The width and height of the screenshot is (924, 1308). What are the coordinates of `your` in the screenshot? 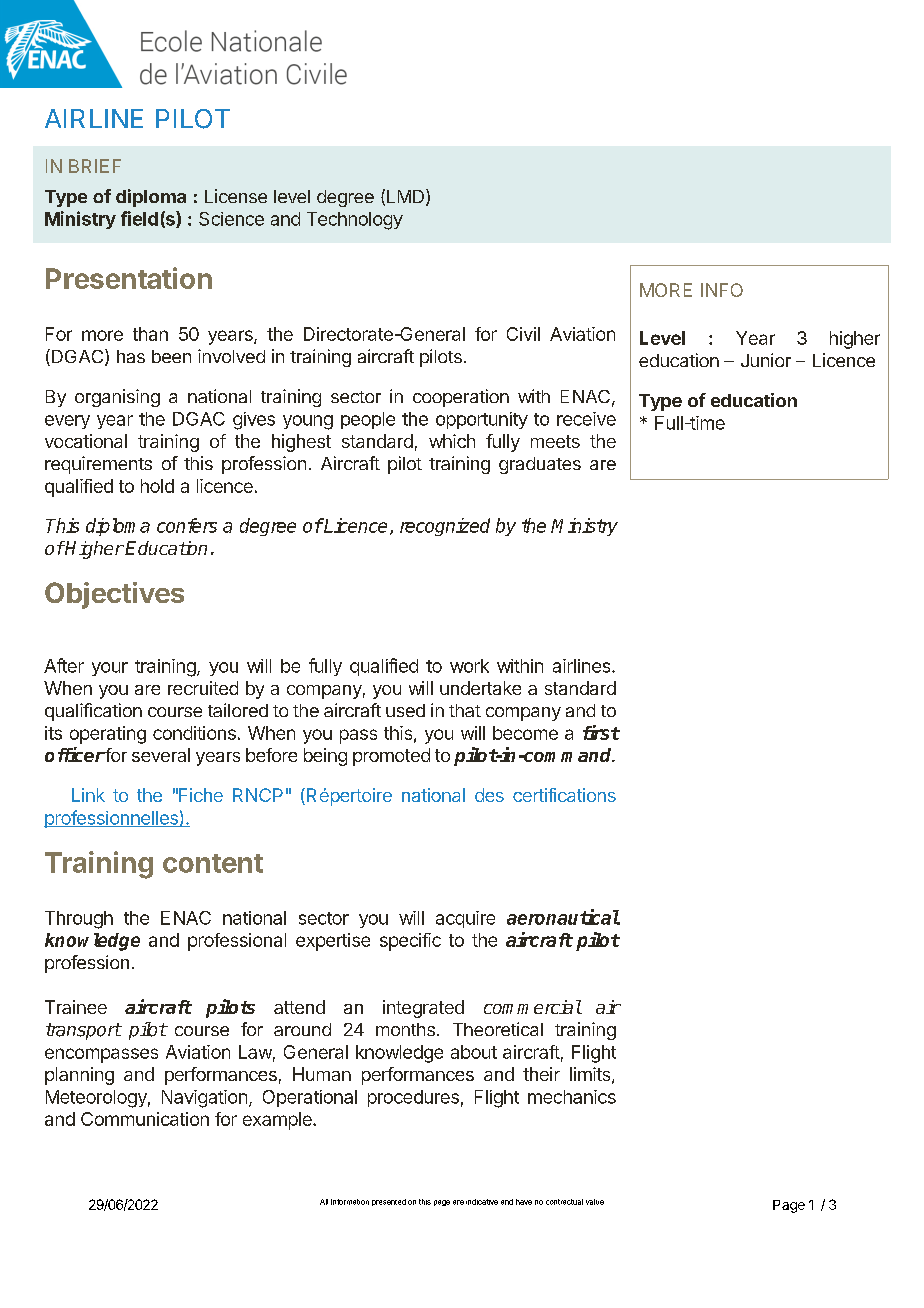 It's located at (110, 669).
